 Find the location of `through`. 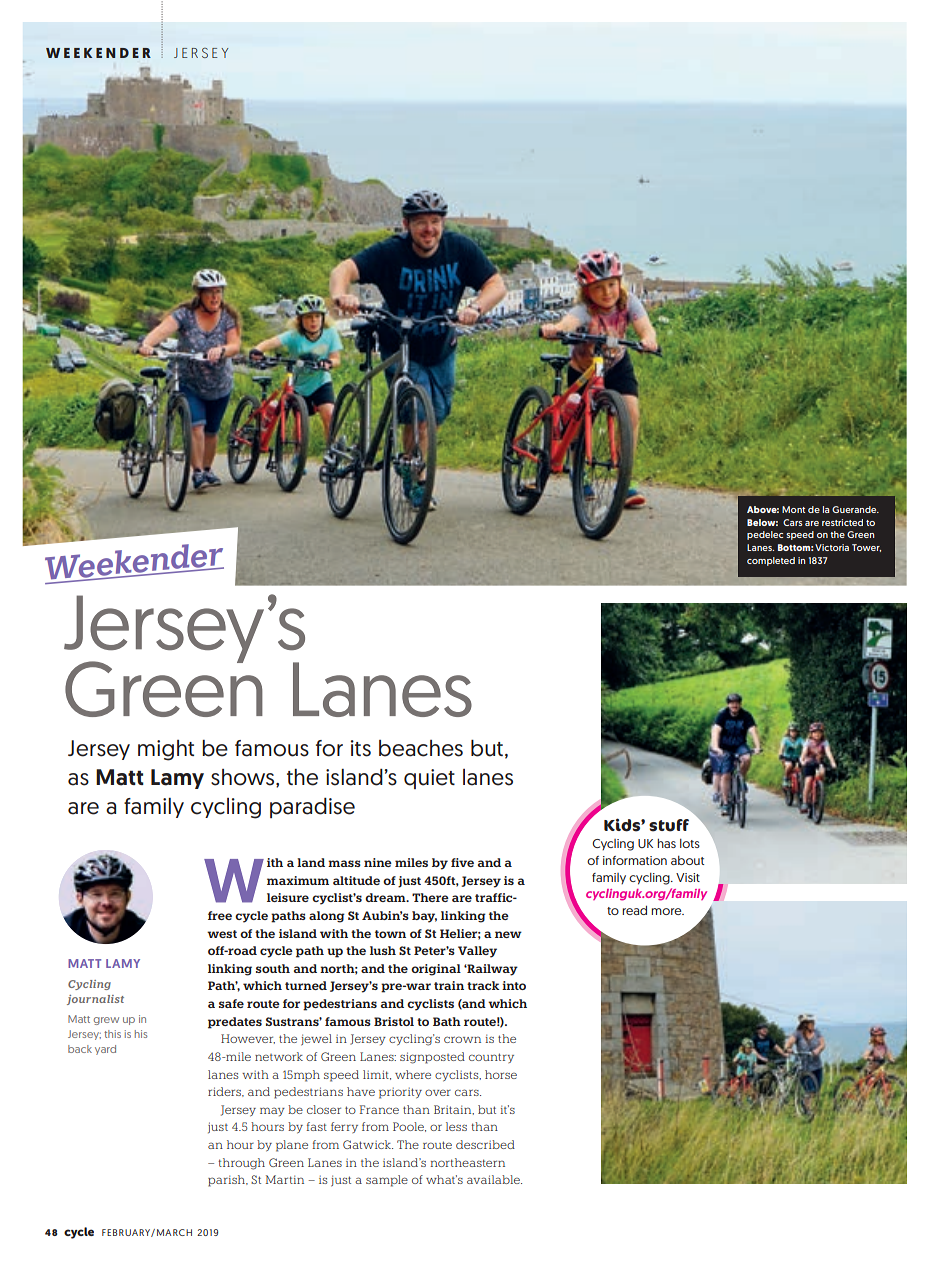

through is located at coordinates (241, 1164).
